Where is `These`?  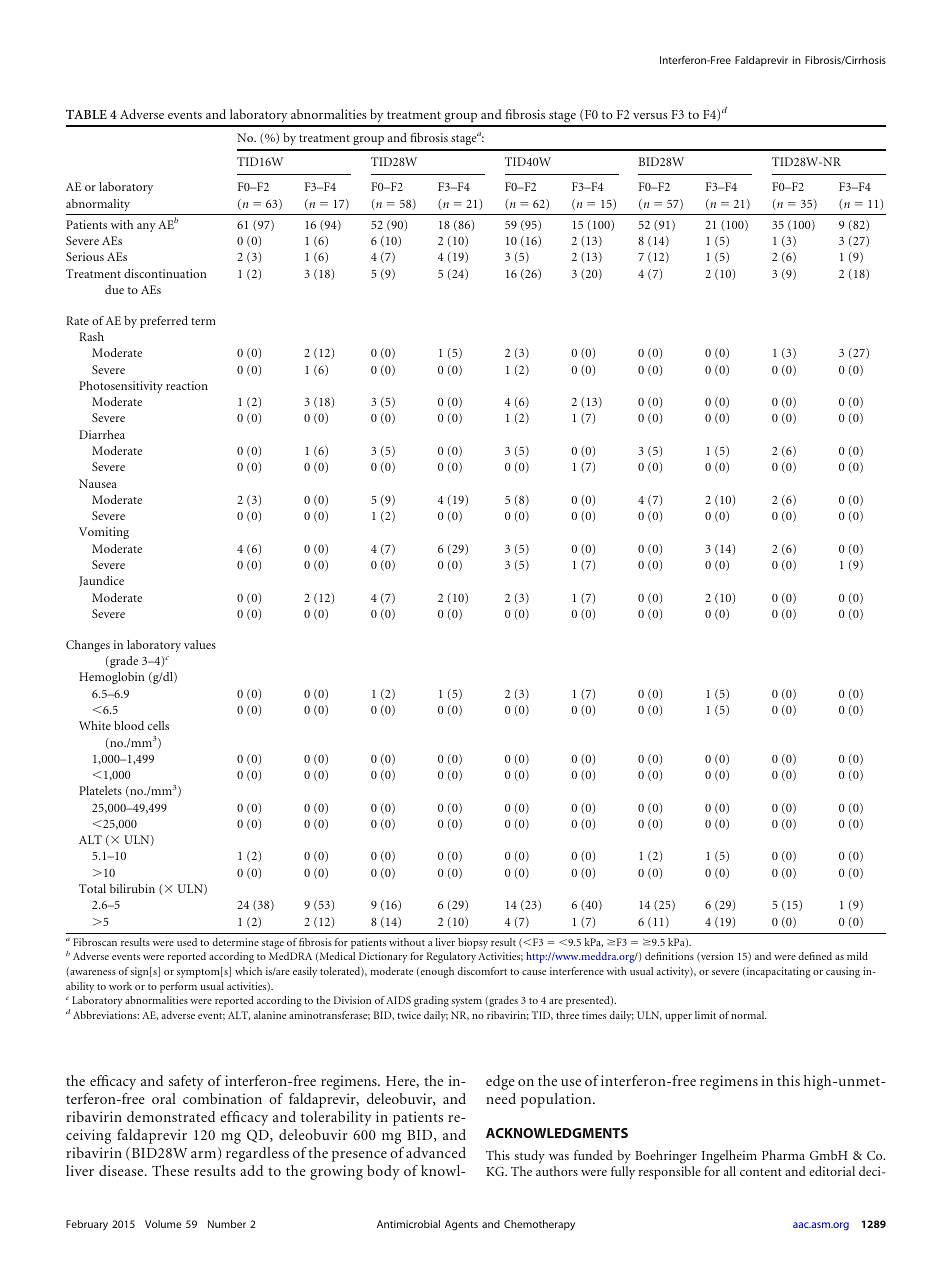 These is located at coordinates (170, 1170).
